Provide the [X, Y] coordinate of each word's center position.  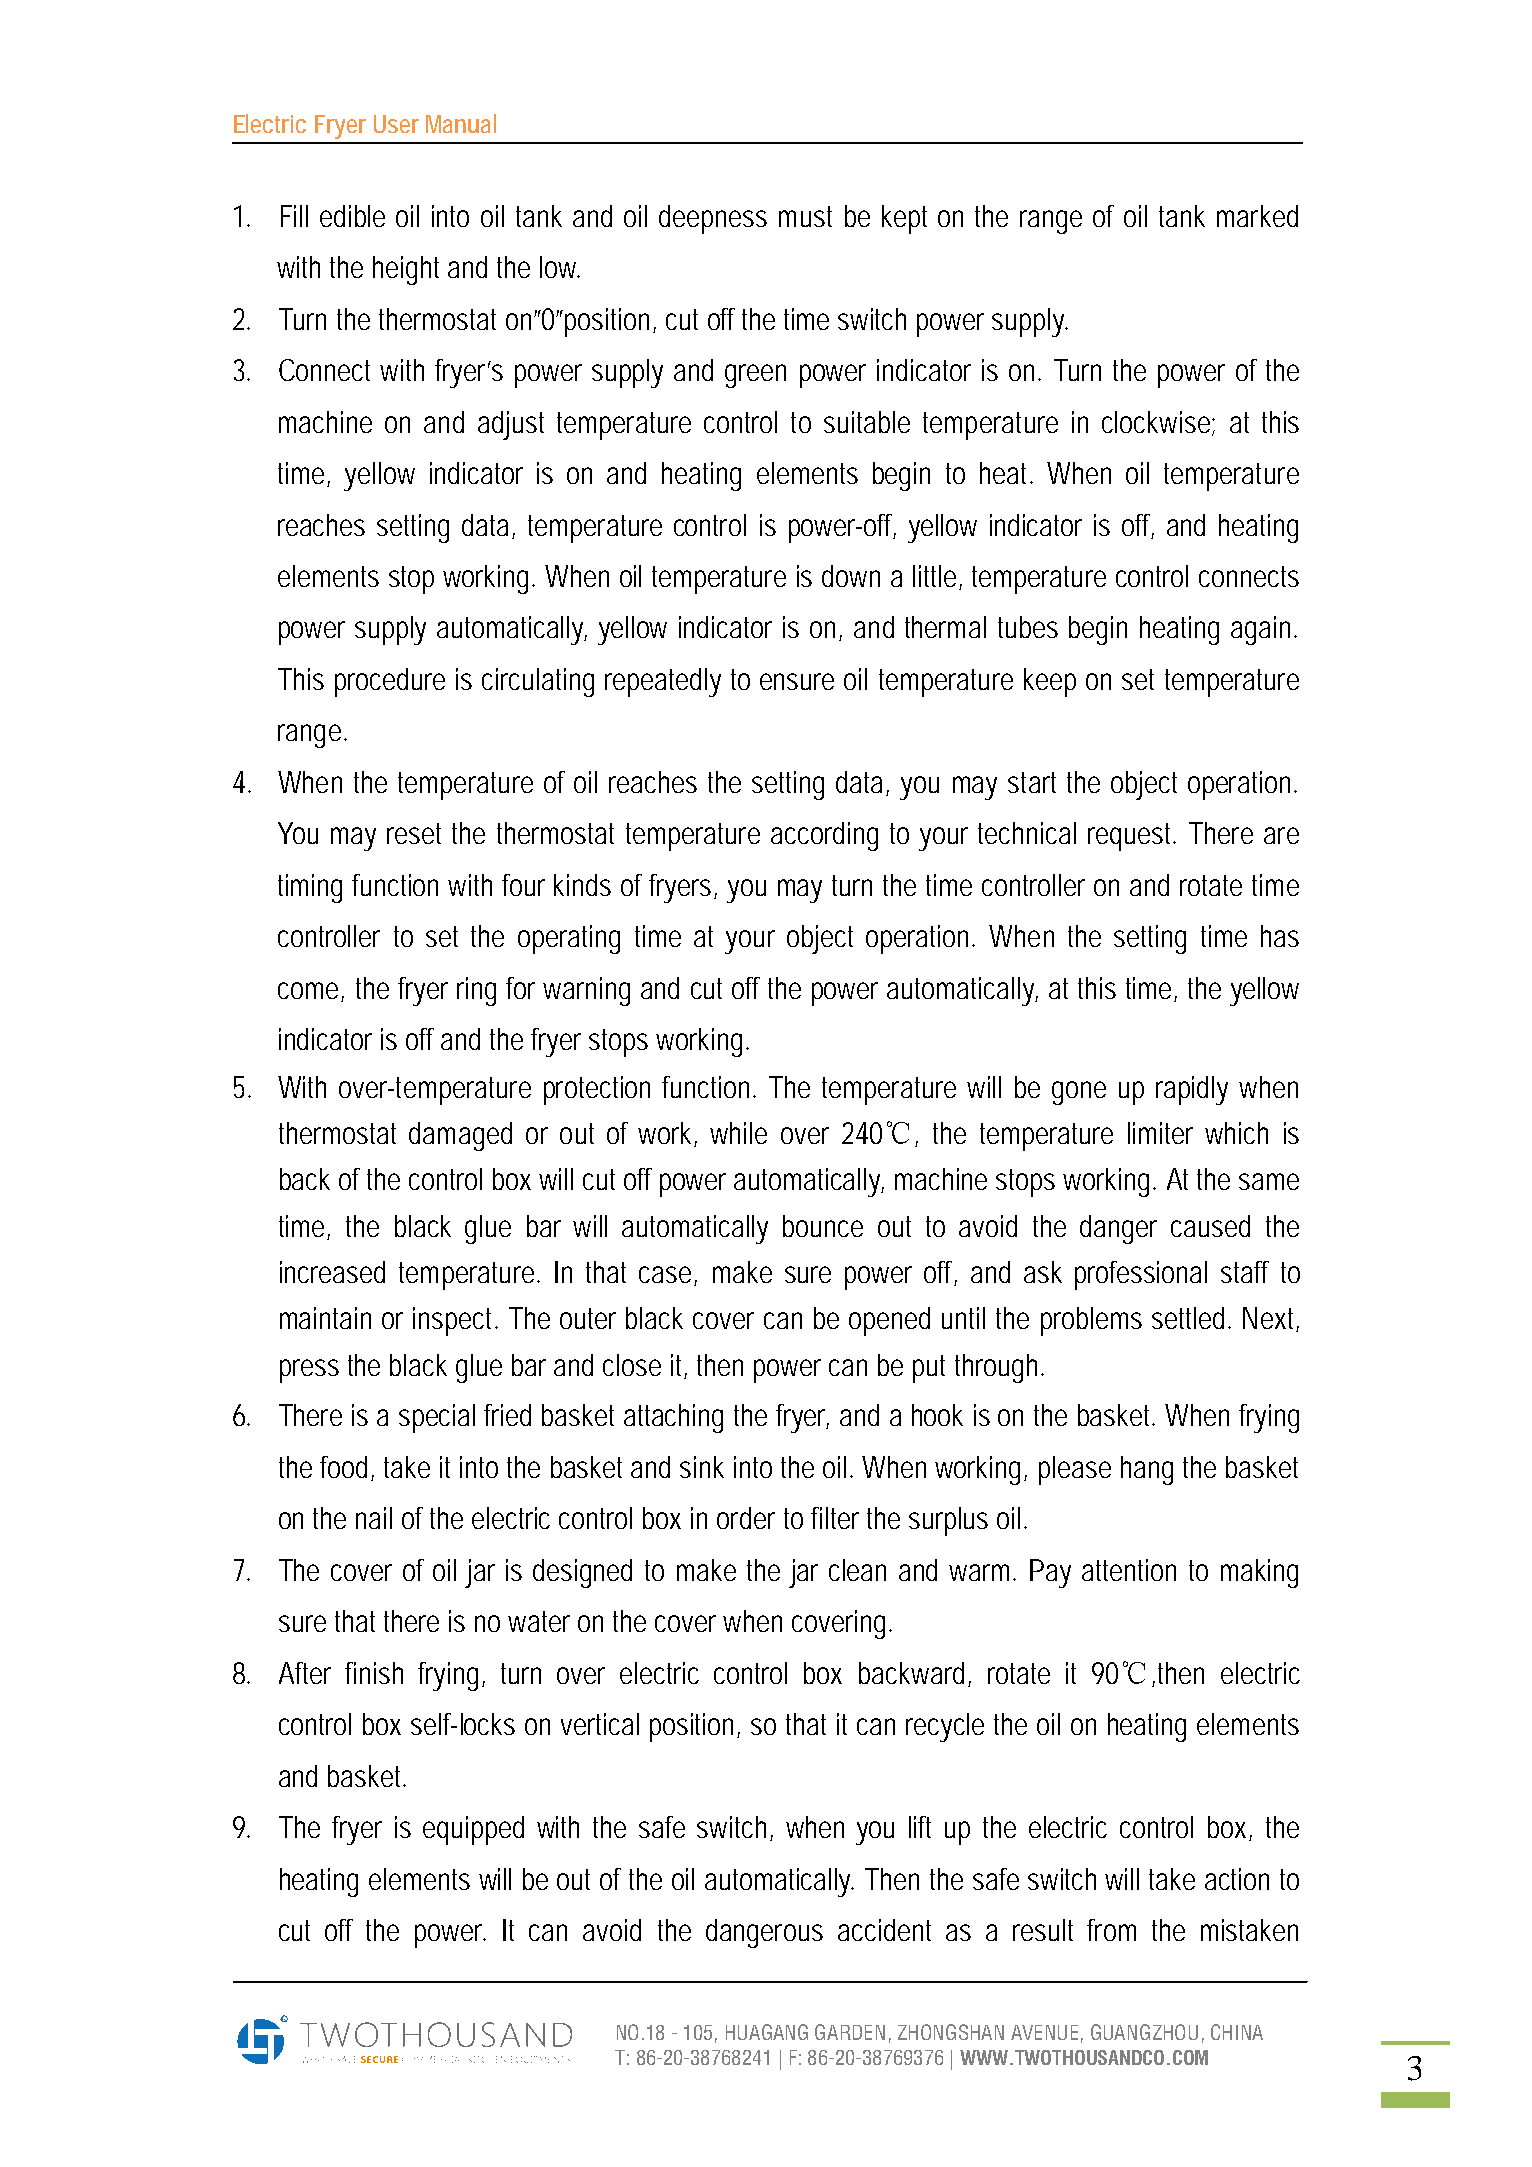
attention [1129, 1570]
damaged [460, 1136]
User [396, 124]
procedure [390, 682]
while [738, 1133]
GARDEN [850, 2032]
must [805, 216]
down [851, 576]
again [1264, 630]
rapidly [1192, 1090]
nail [374, 1518]
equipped [473, 1830]
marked [1257, 216]
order [746, 1518]
